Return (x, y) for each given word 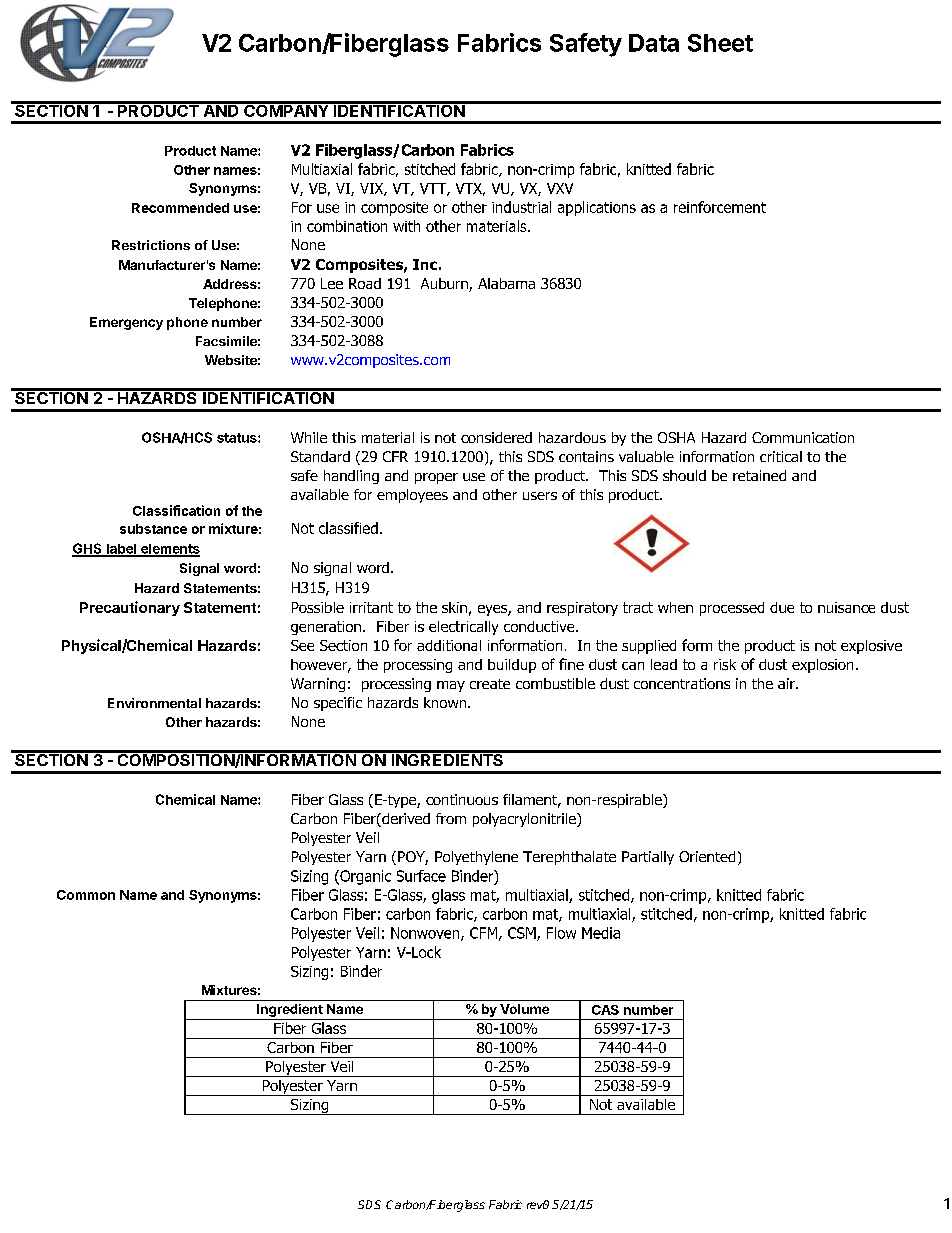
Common (86, 895)
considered (496, 437)
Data (654, 43)
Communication (803, 437)
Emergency (126, 323)
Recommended (180, 208)
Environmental (154, 703)
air (787, 683)
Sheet (720, 43)
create (490, 684)
